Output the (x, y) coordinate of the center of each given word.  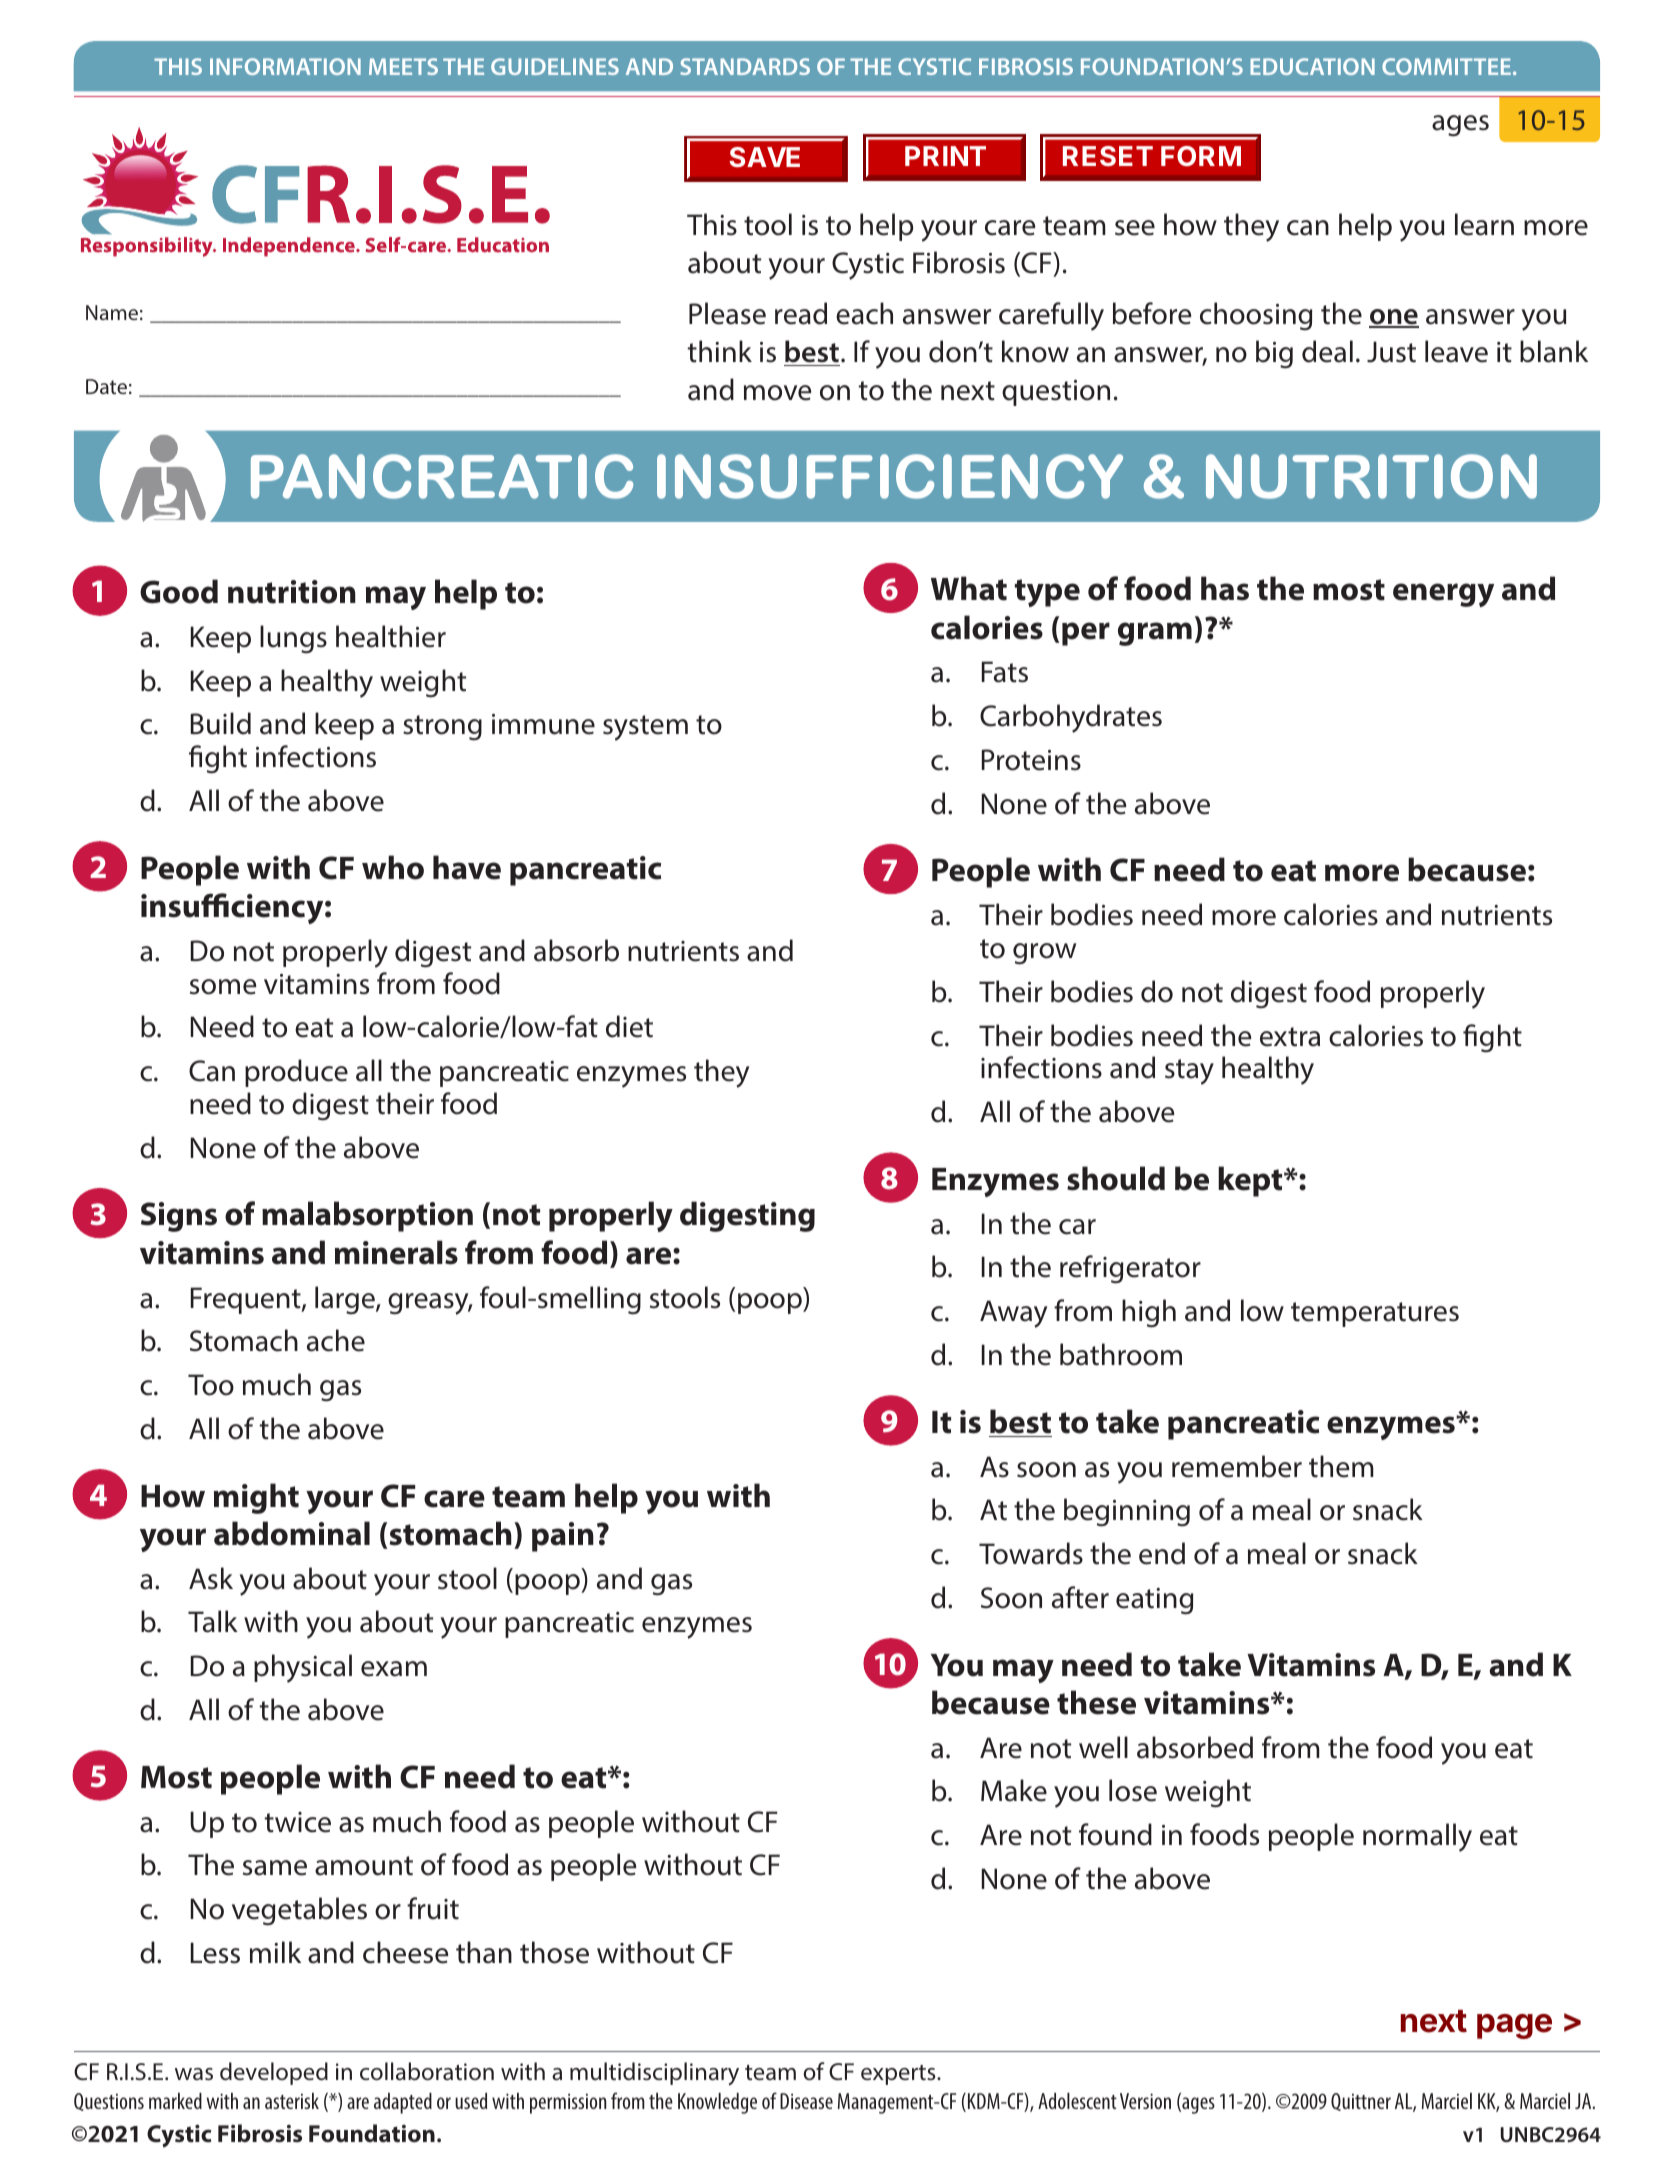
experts (899, 2075)
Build (221, 723)
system (645, 728)
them (1341, 1466)
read (801, 313)
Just (1391, 352)
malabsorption (367, 1216)
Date (106, 386)
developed (274, 2073)
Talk (213, 1621)
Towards (1031, 1553)
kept (1251, 1181)
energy (1443, 595)
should (1116, 1178)
